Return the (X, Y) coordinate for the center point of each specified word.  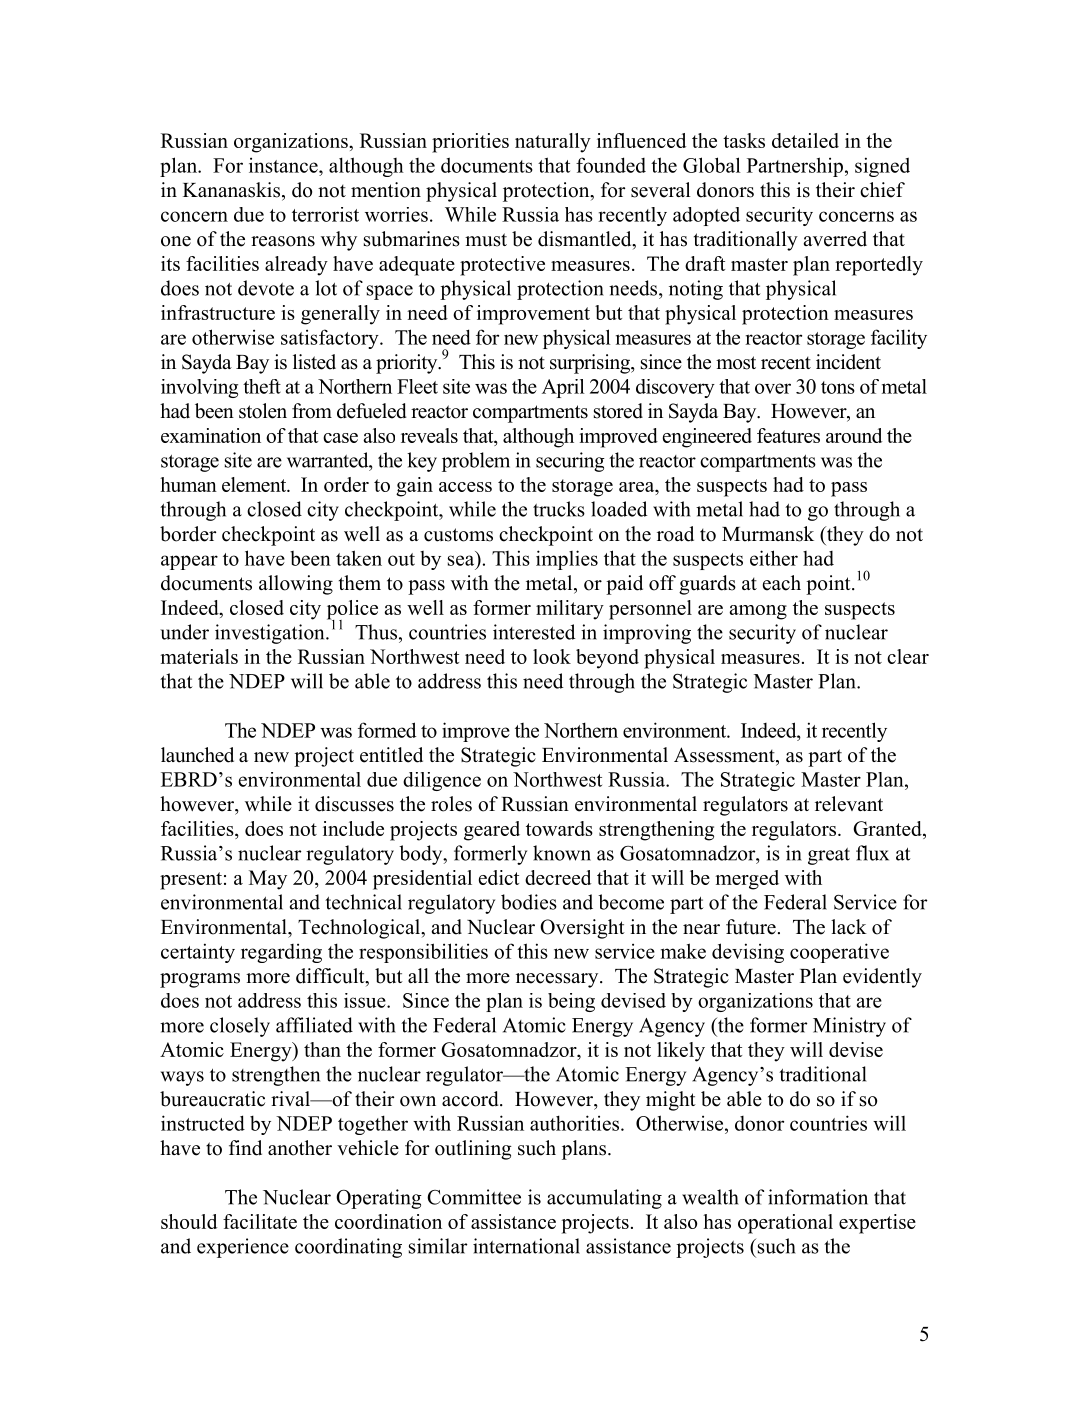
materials (199, 656)
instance (284, 165)
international (526, 1246)
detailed (805, 140)
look (552, 656)
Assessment (725, 756)
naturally (553, 143)
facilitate (260, 1221)
